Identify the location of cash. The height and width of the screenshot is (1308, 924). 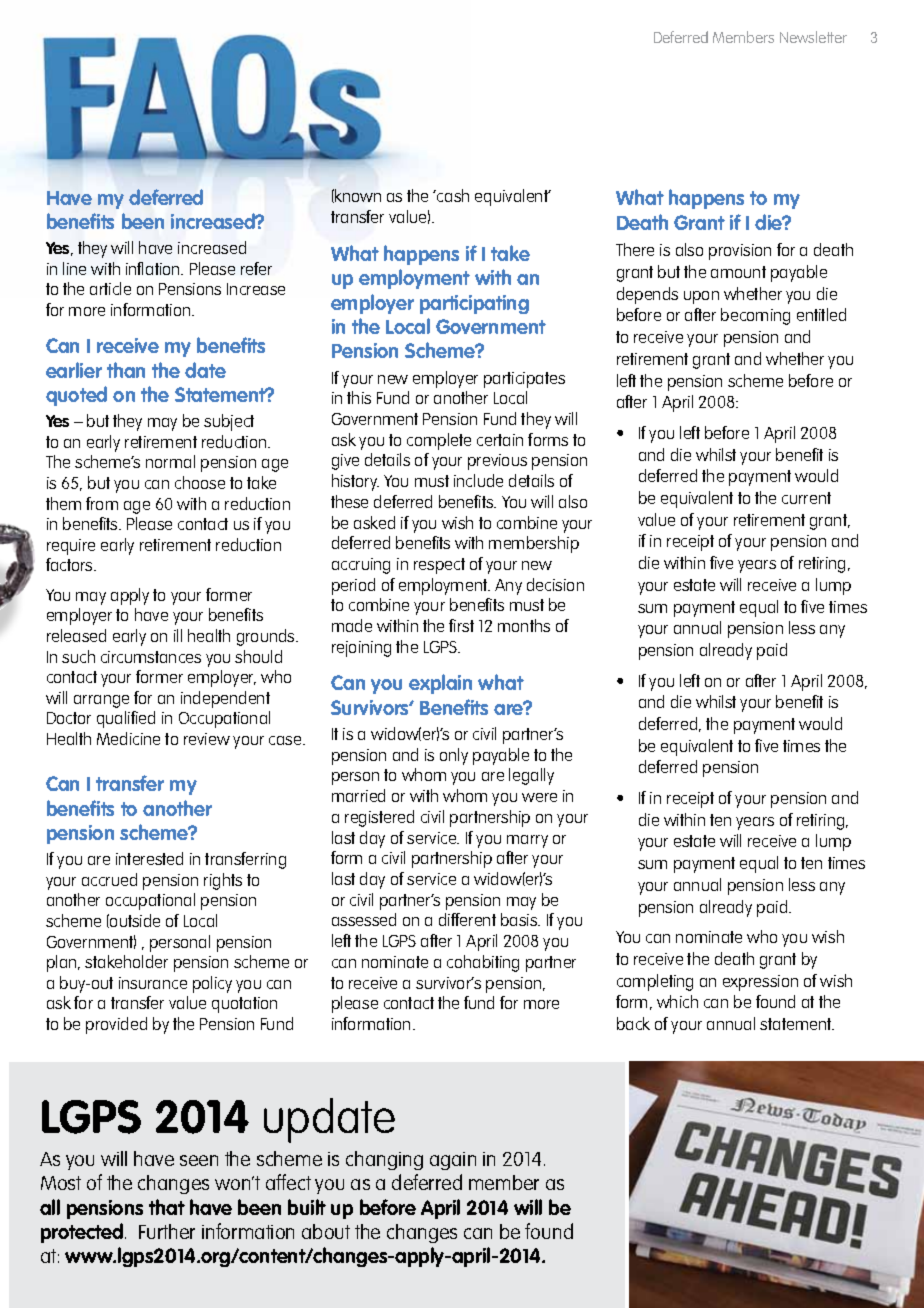
(452, 195).
